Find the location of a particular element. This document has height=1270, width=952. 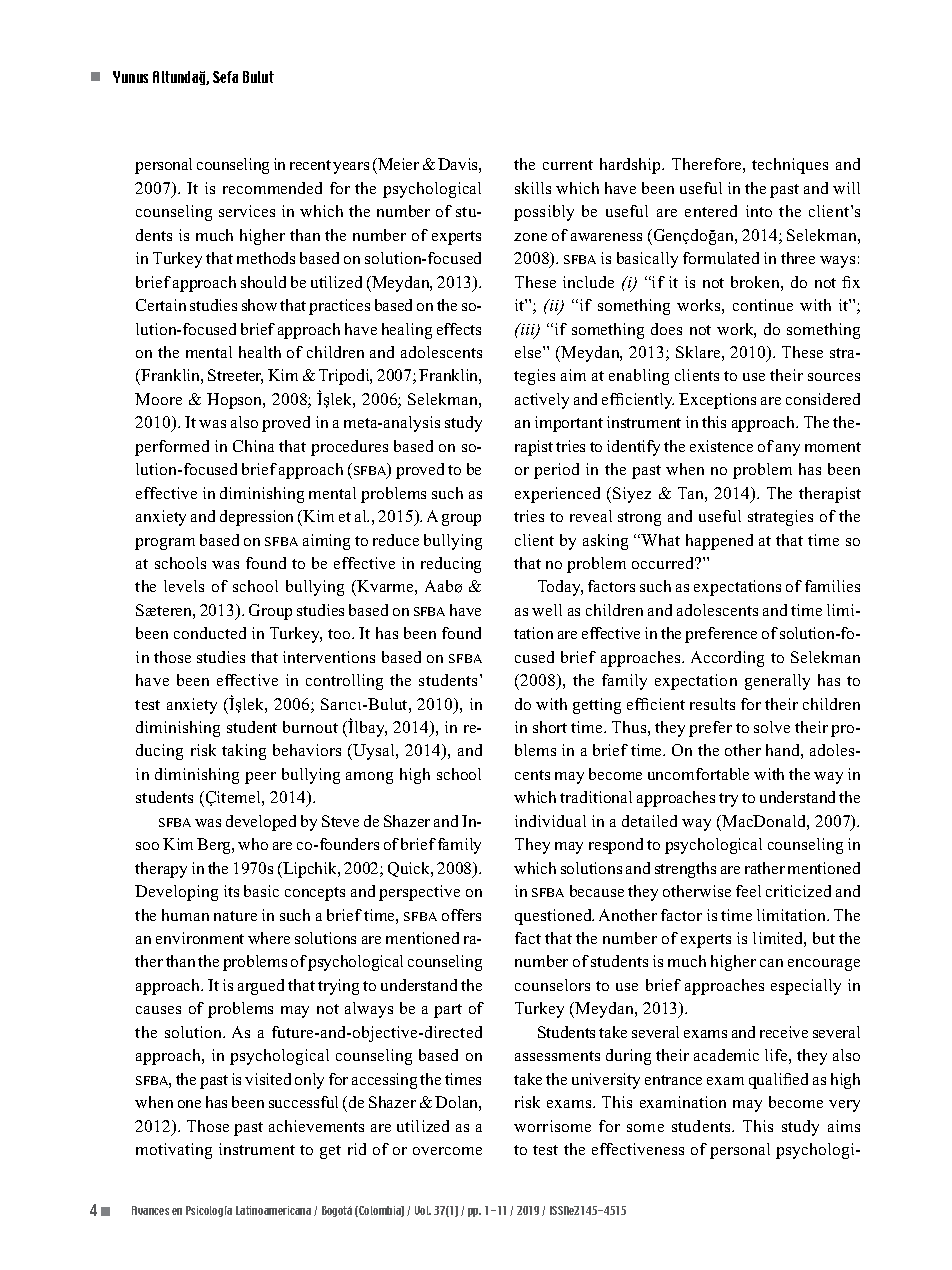

Yunus is located at coordinates (130, 77).
